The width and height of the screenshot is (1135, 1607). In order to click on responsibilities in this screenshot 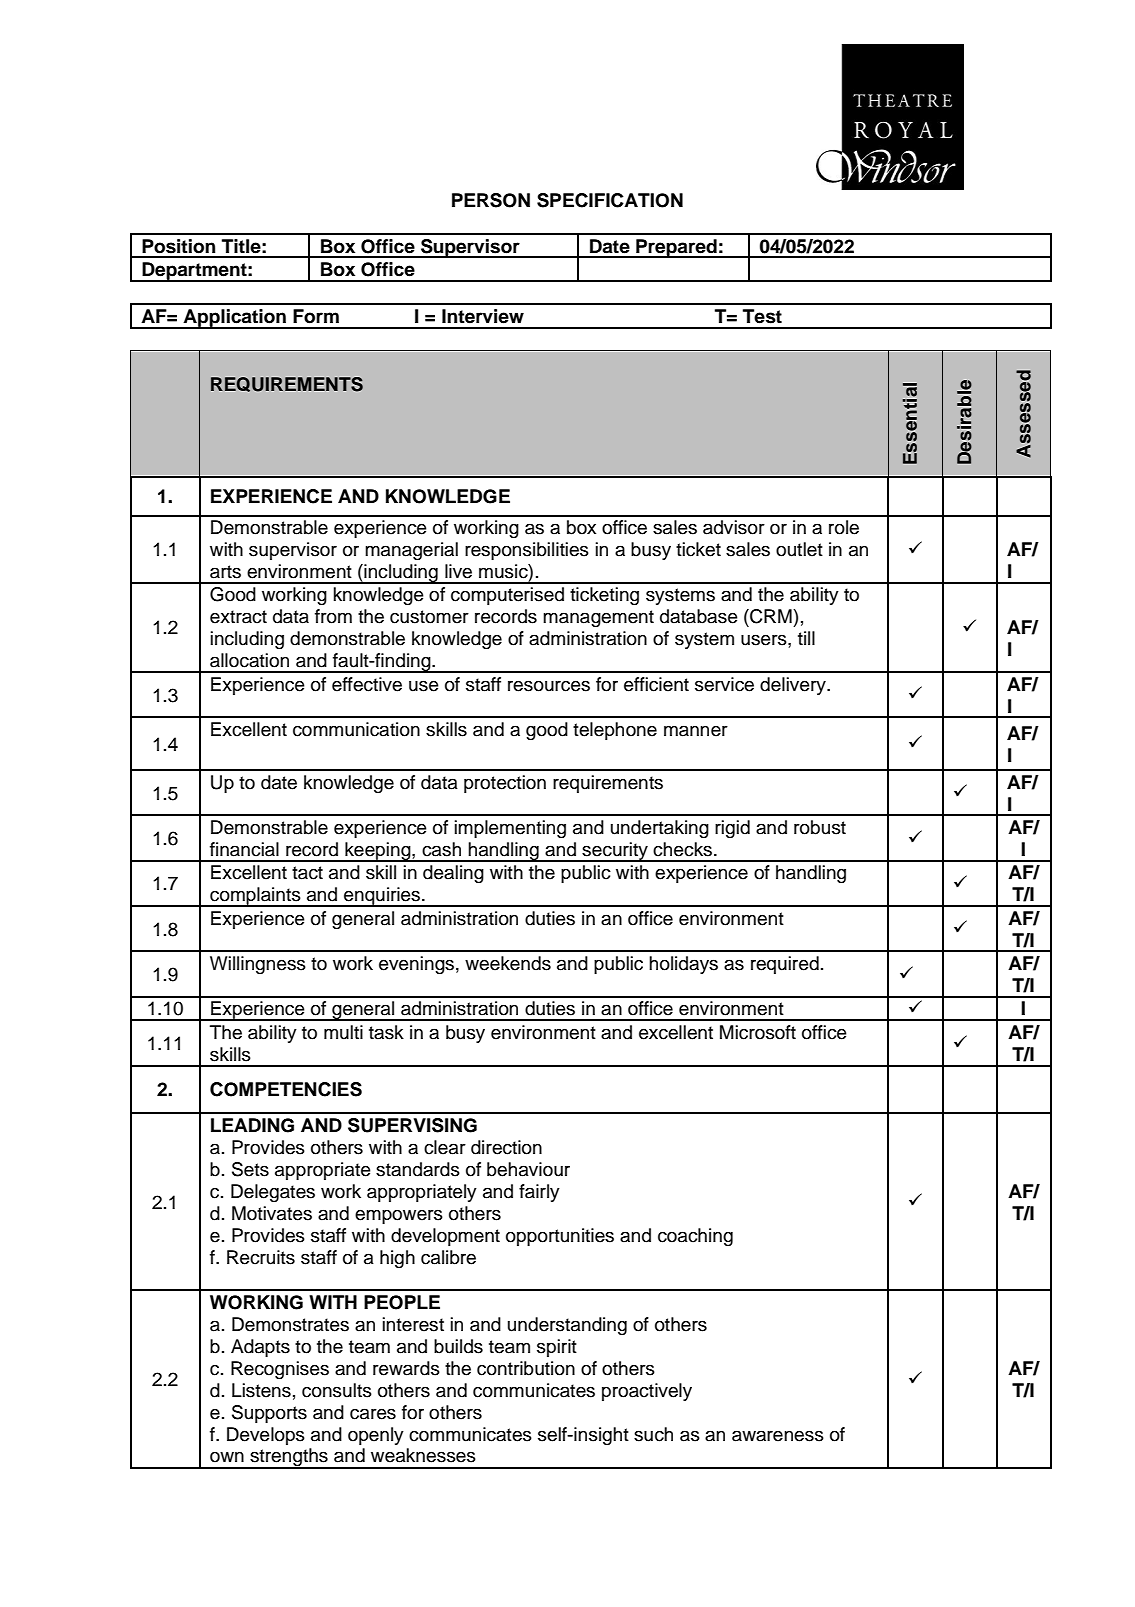, I will do `click(527, 551)`.
